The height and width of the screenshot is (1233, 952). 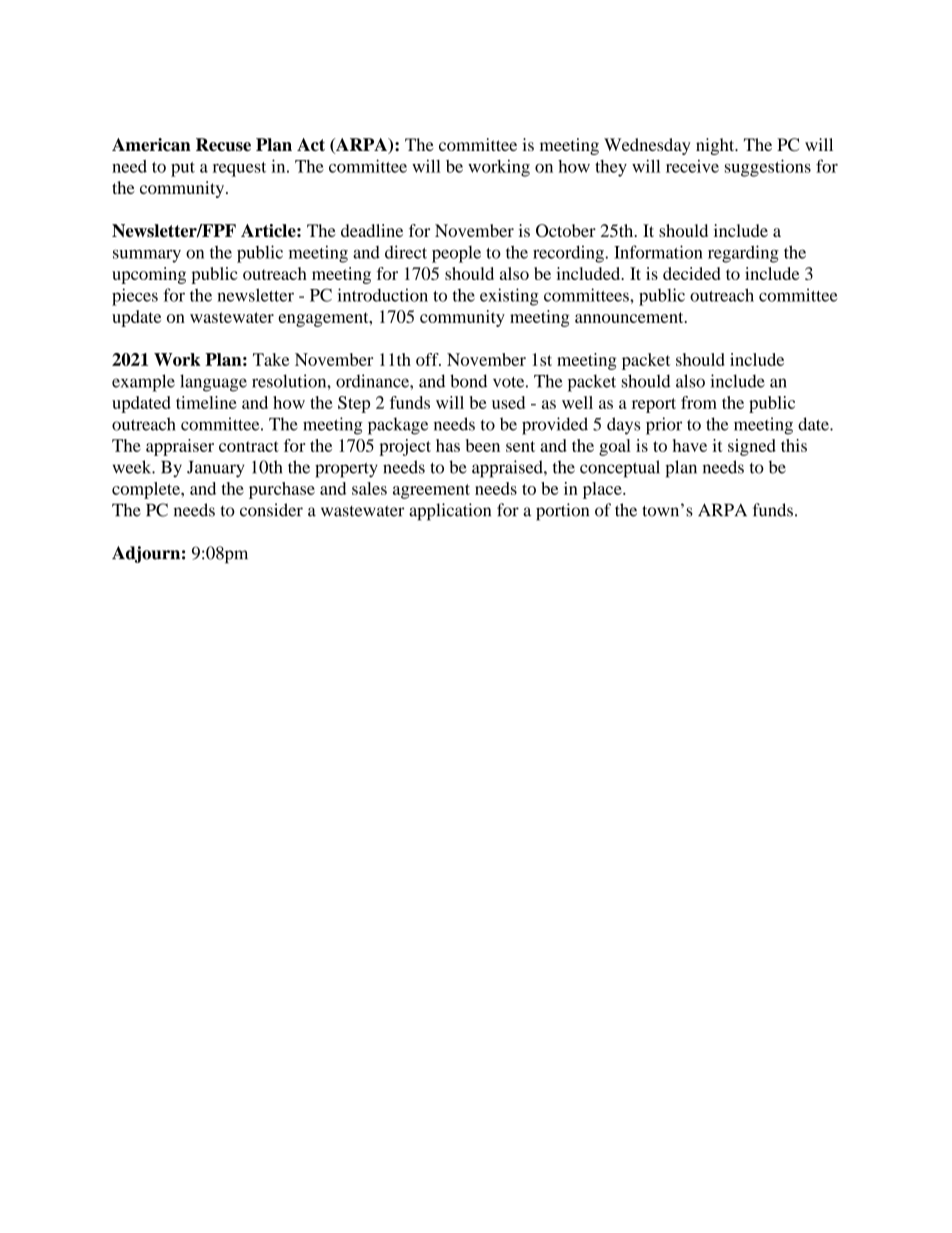 I want to click on night, so click(x=716, y=146).
